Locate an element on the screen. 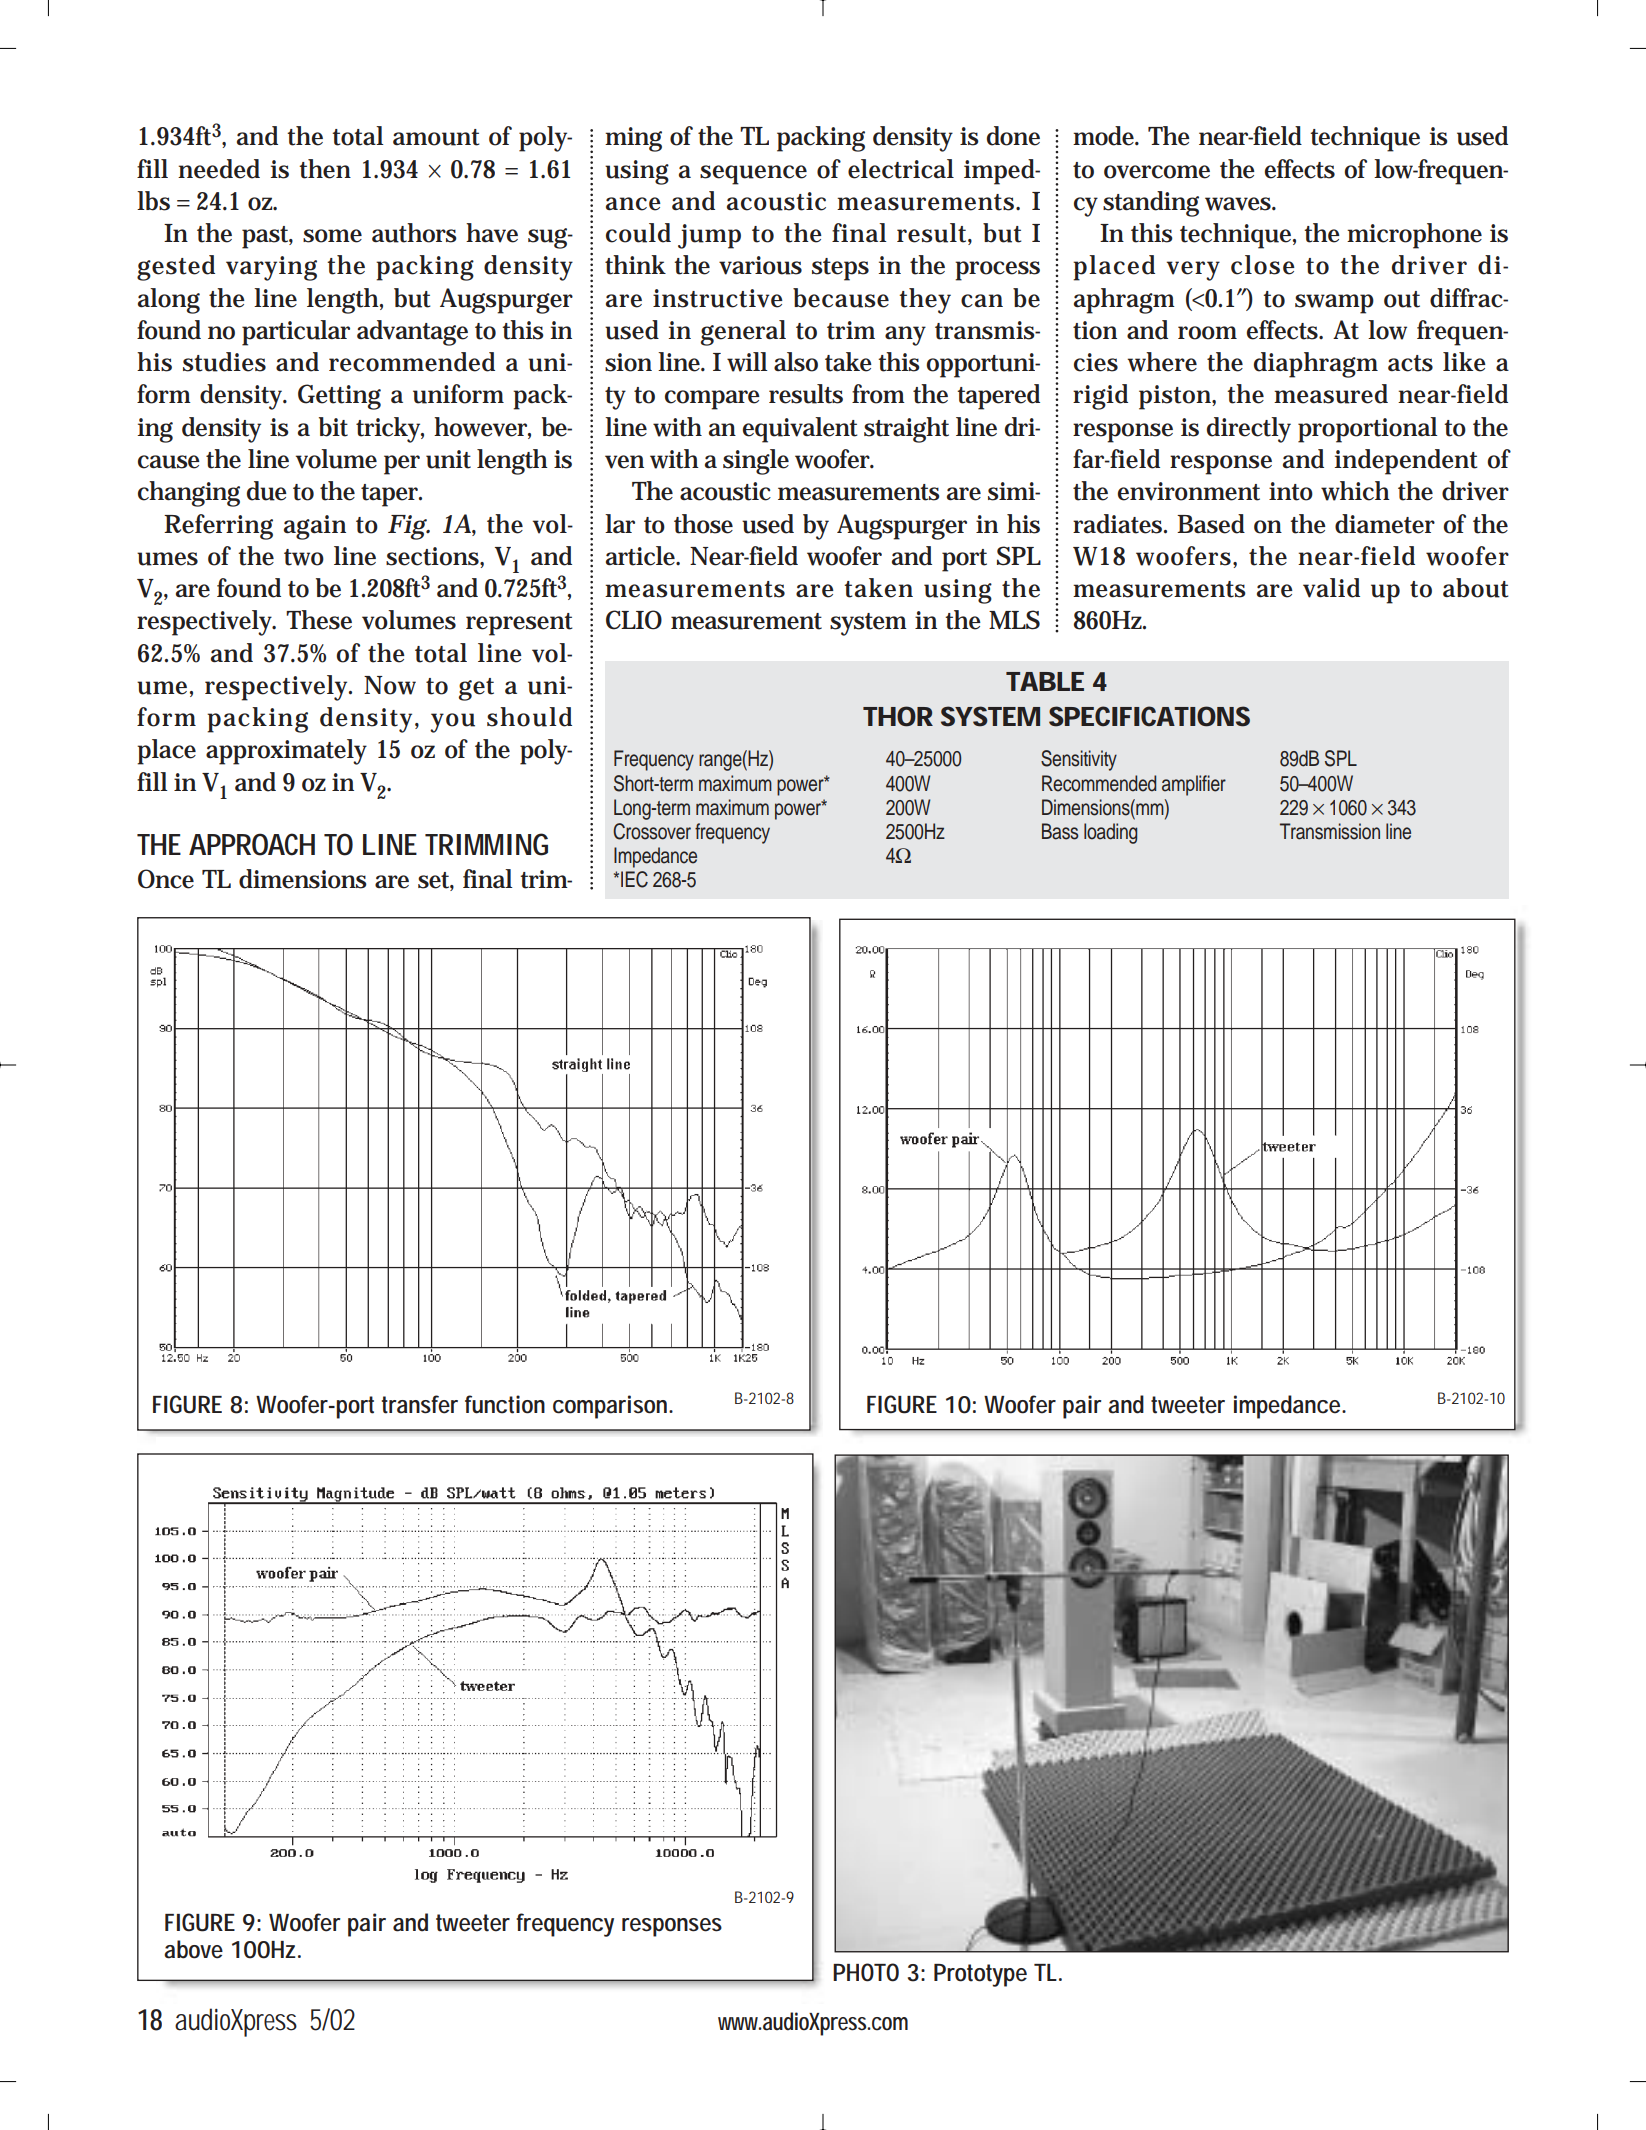 This screenshot has width=1646, height=2130. then is located at coordinates (325, 169).
